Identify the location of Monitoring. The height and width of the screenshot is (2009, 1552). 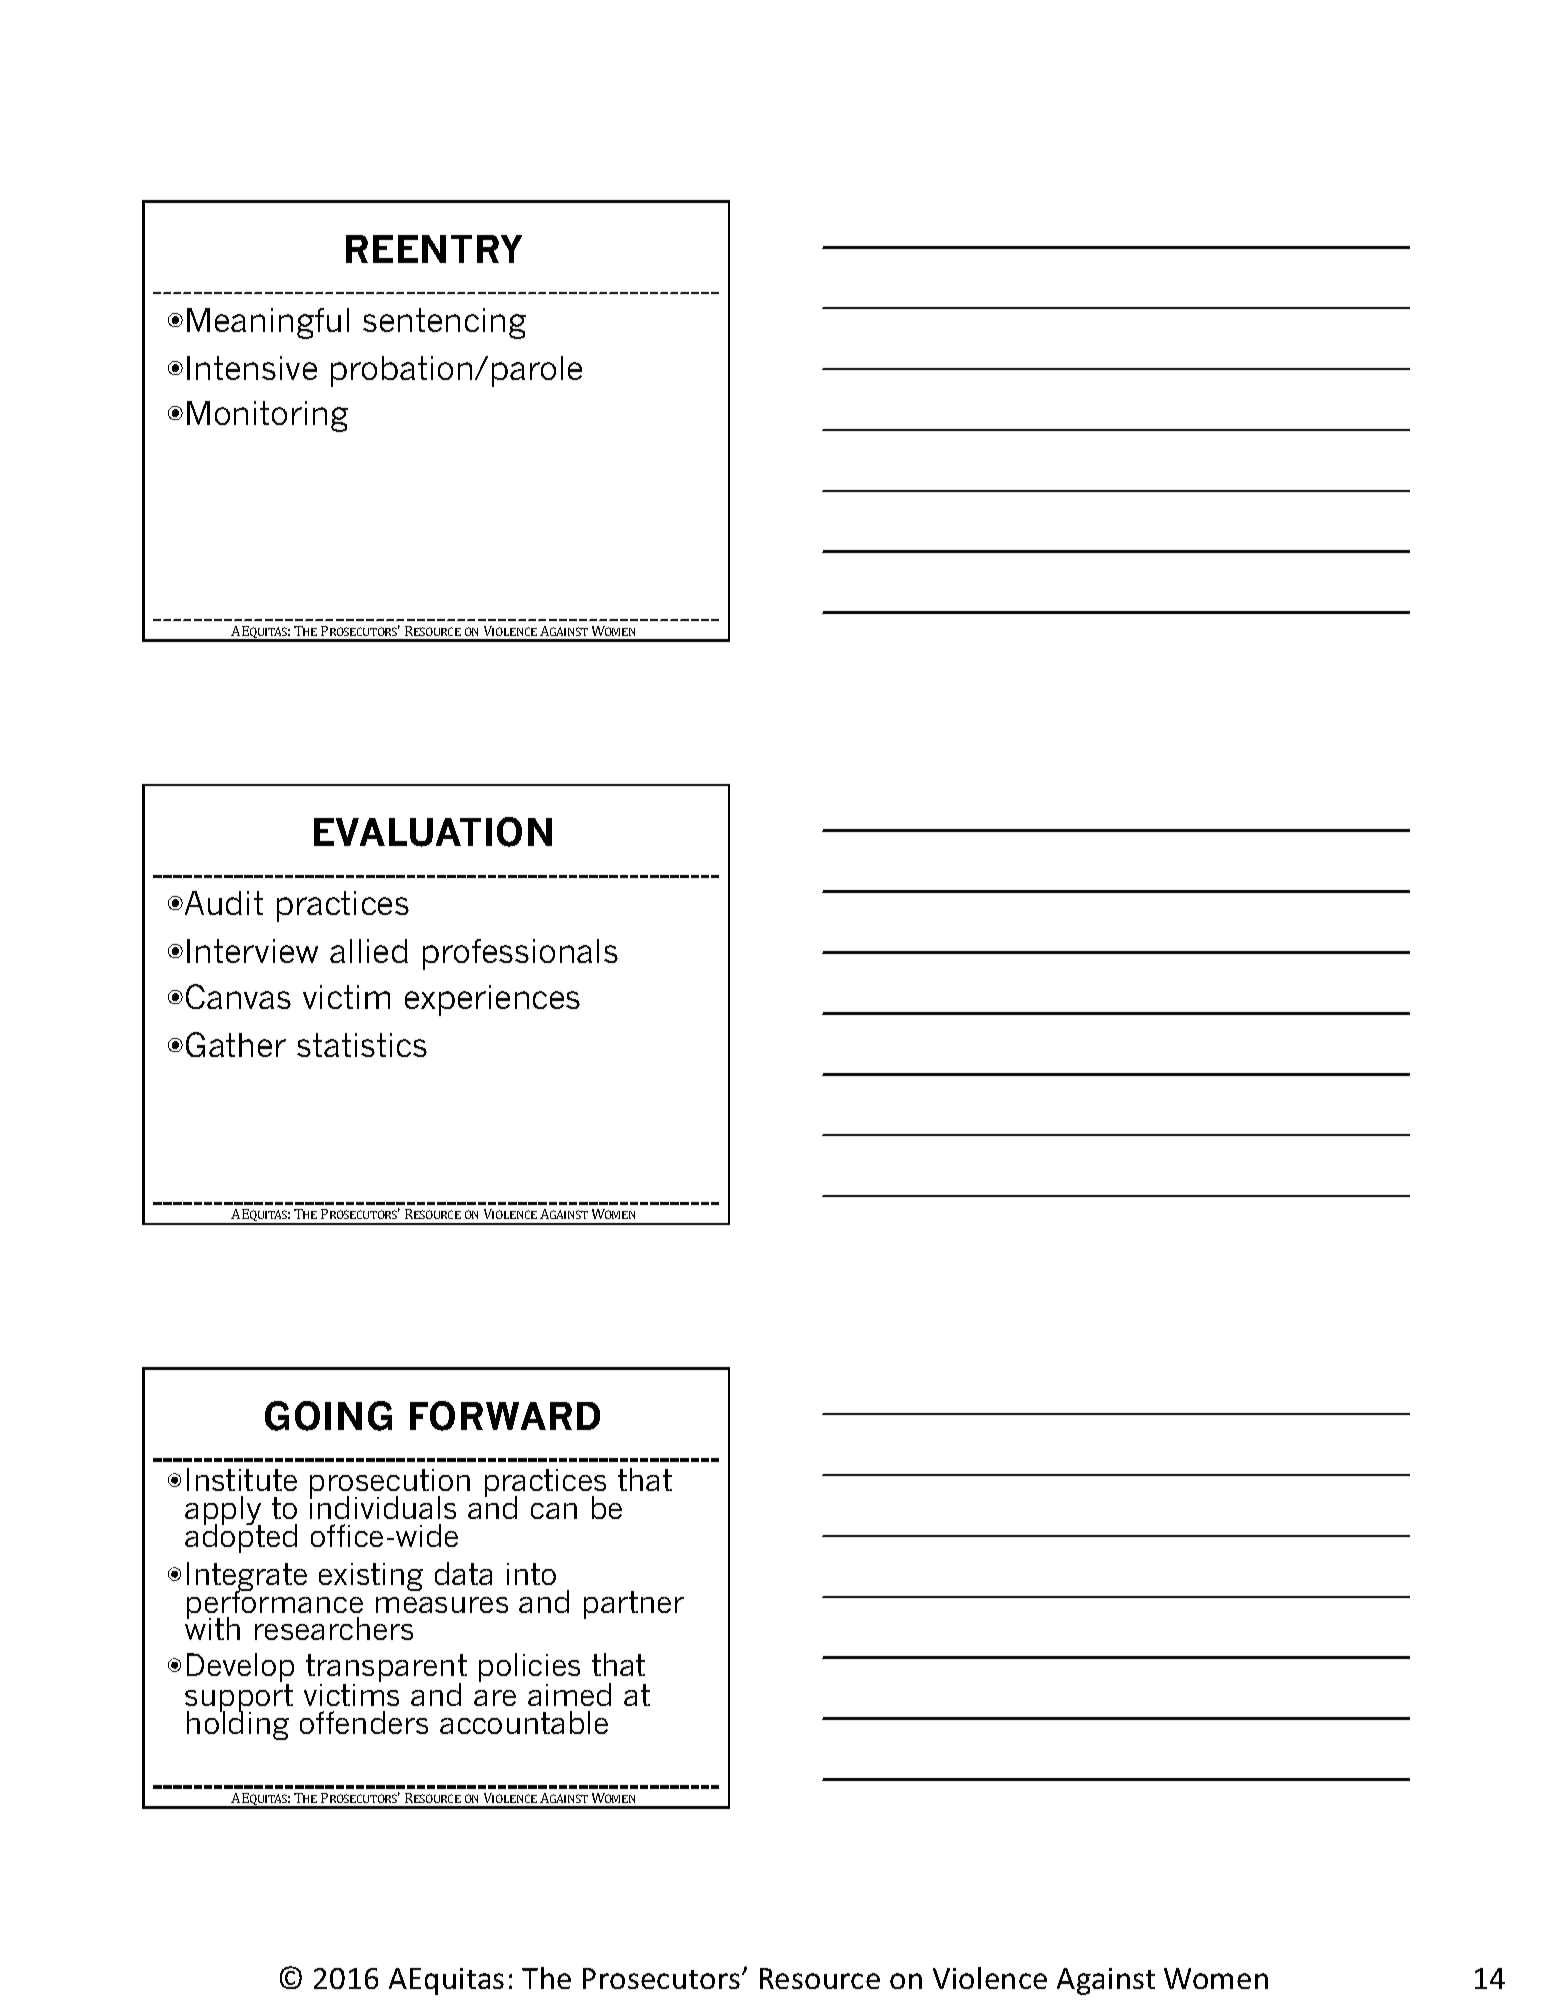
(267, 416).
